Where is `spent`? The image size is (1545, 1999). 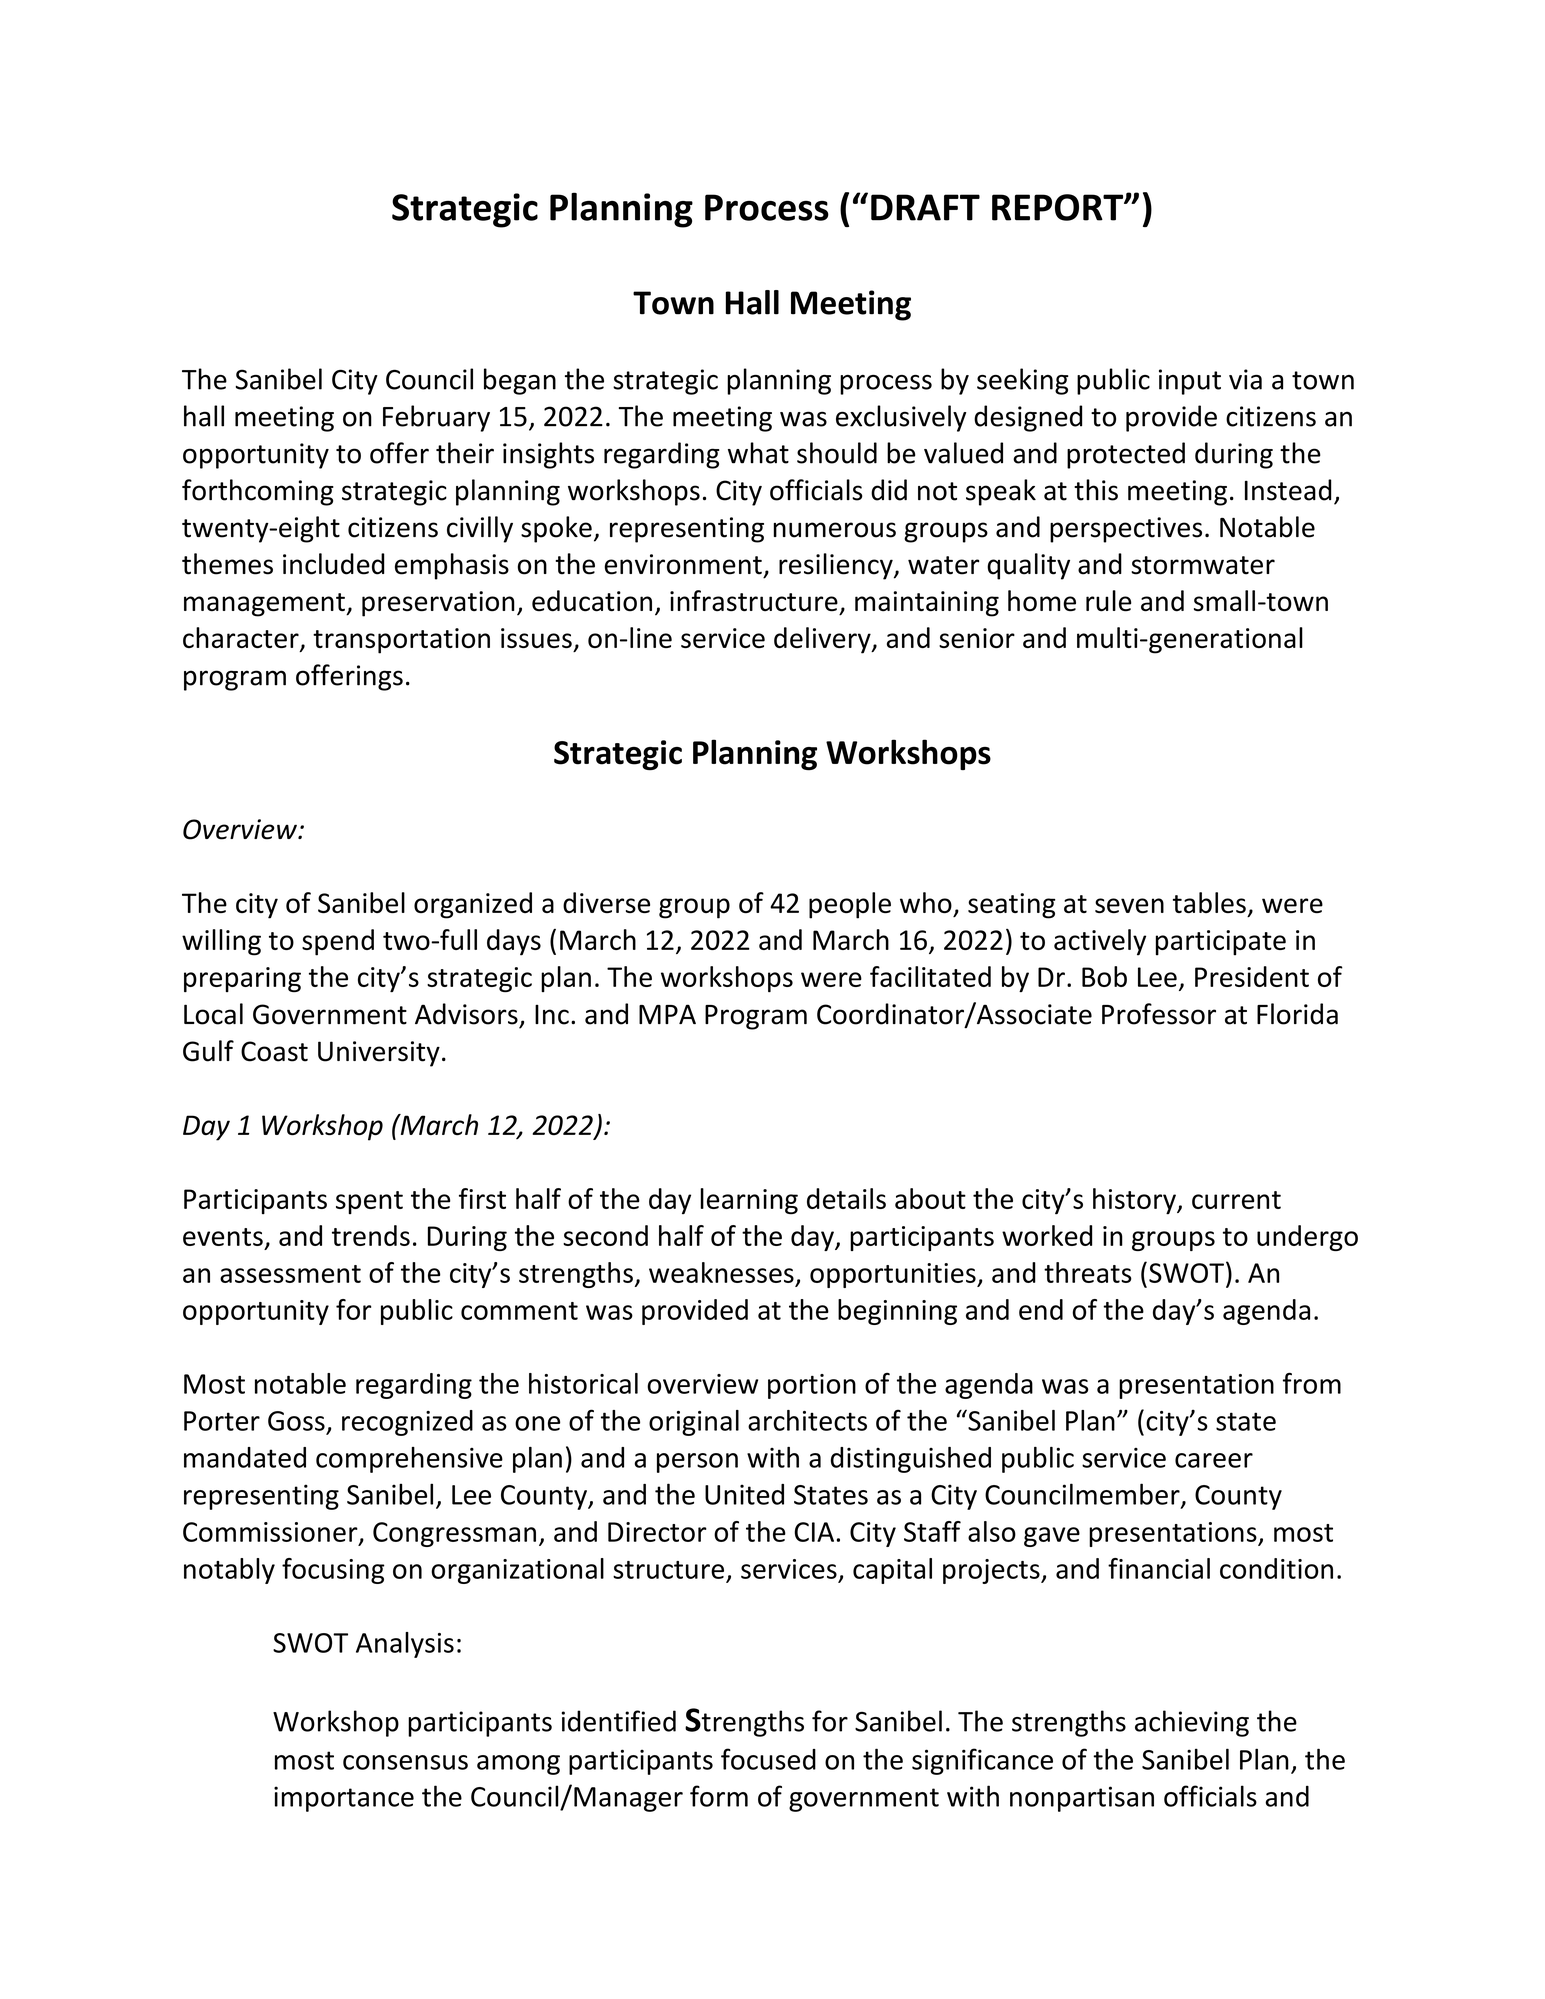 spent is located at coordinates (369, 1202).
